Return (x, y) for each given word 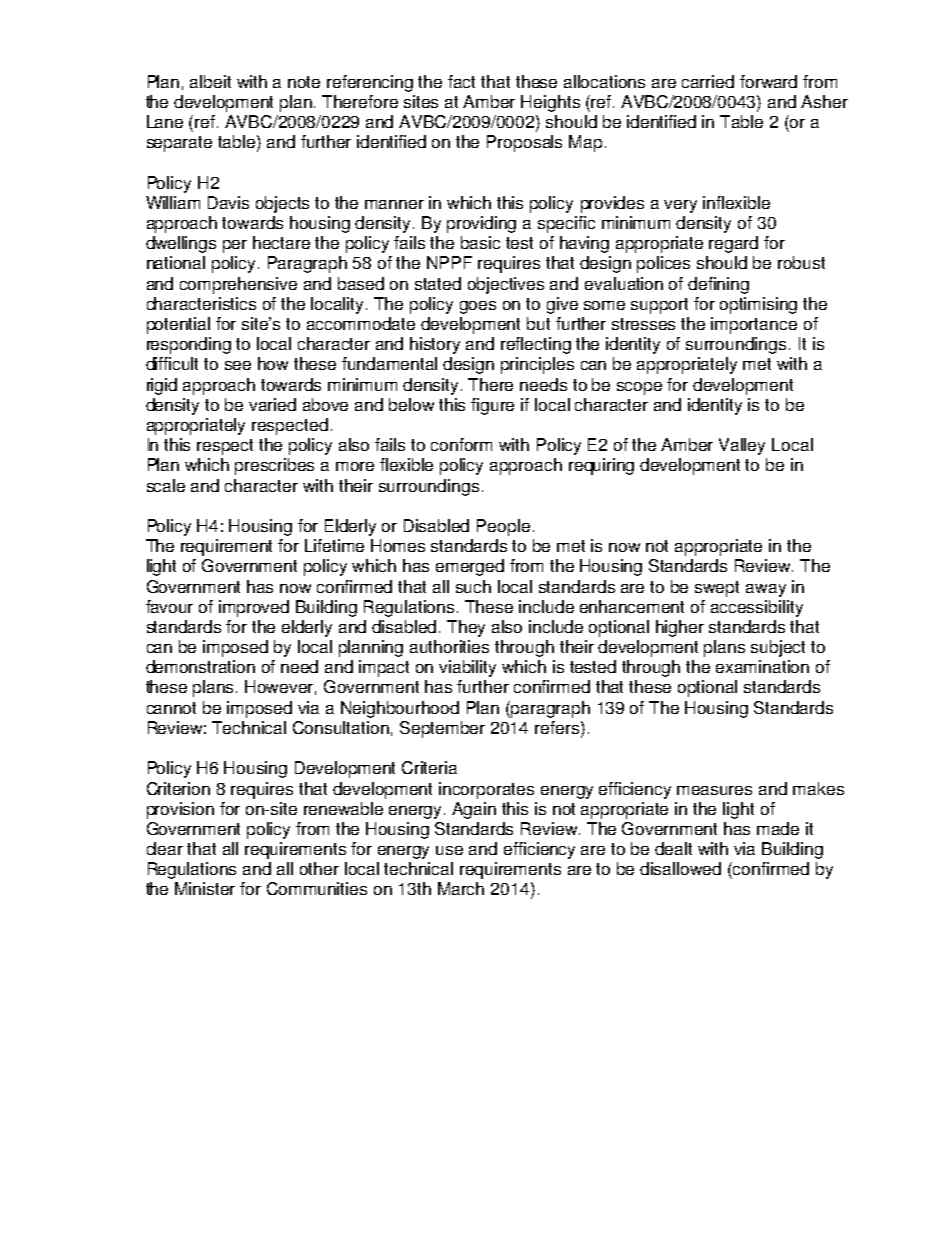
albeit (210, 81)
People (503, 527)
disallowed (680, 868)
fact (461, 81)
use (449, 850)
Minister (205, 888)
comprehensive (238, 285)
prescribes (274, 466)
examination (762, 666)
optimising (758, 305)
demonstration (200, 666)
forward (768, 81)
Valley (742, 446)
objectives (506, 285)
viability (467, 668)
